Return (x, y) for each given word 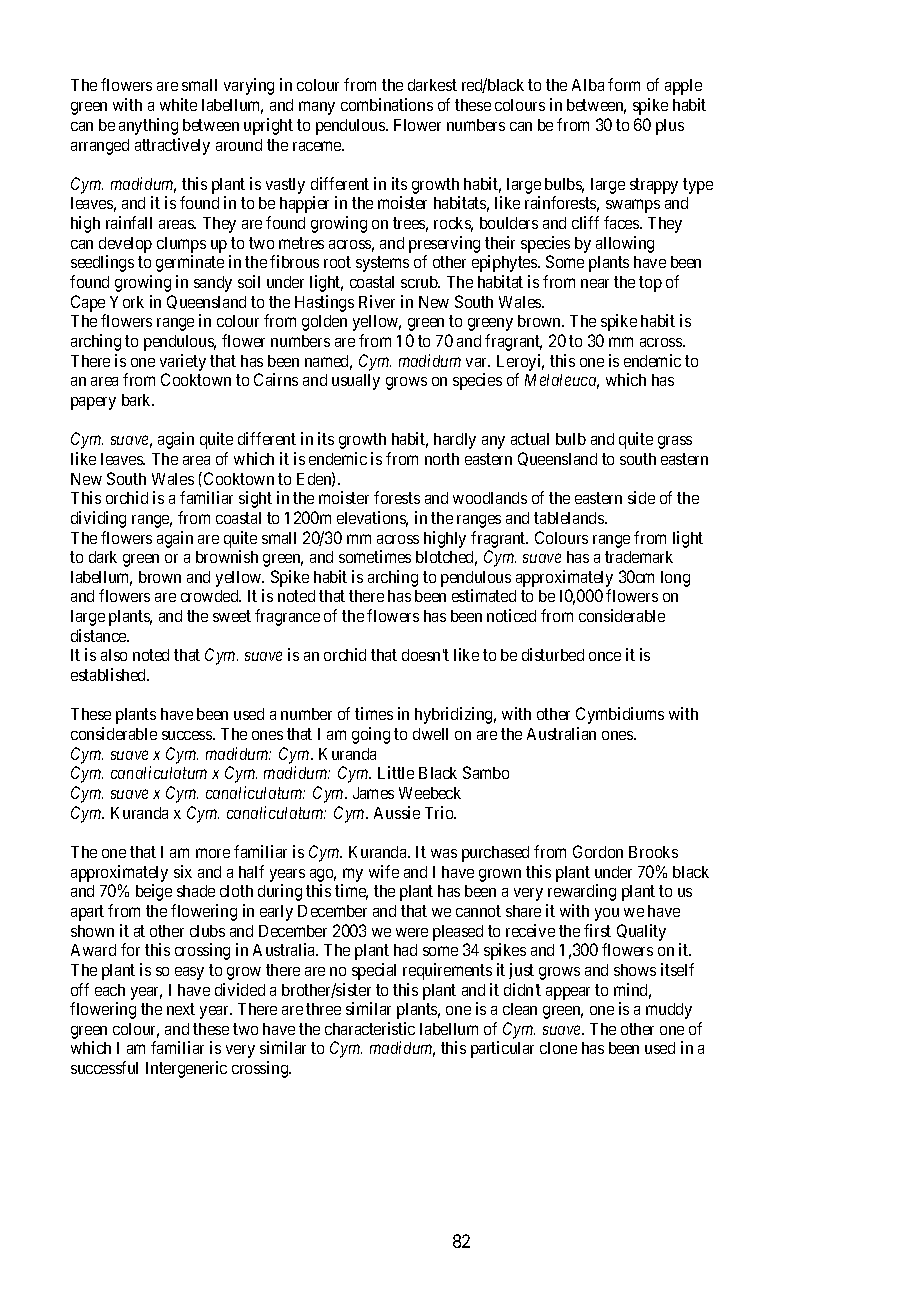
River (377, 301)
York (127, 302)
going (371, 735)
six (183, 871)
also (114, 655)
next (181, 1009)
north (442, 459)
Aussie (397, 812)
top (650, 284)
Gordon (598, 851)
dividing (98, 519)
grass (675, 442)
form (624, 84)
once (605, 656)
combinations (387, 104)
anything (148, 126)
